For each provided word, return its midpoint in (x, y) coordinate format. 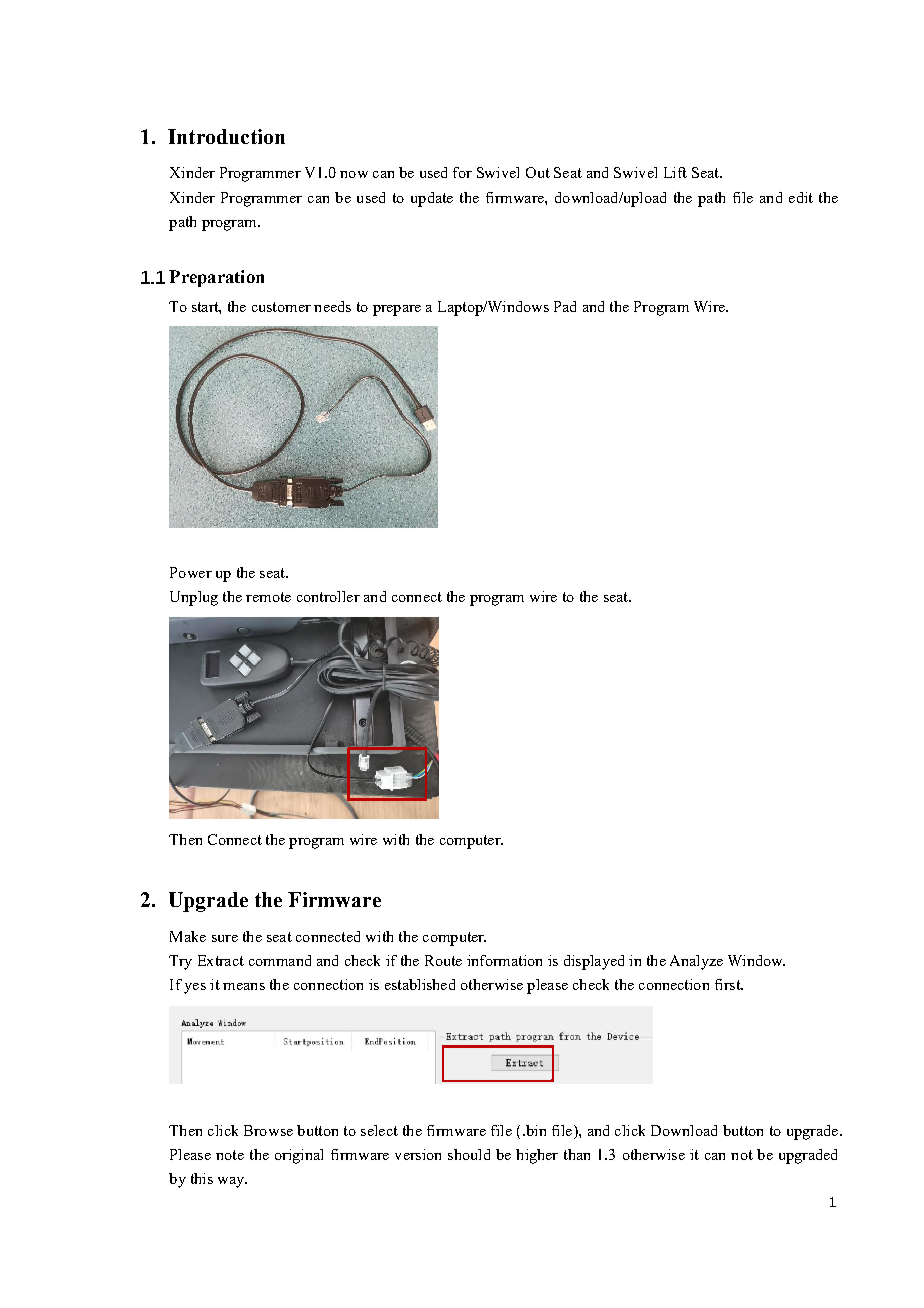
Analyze (696, 962)
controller (328, 596)
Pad (565, 306)
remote (268, 597)
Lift (675, 172)
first (729, 984)
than (577, 1154)
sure (225, 938)
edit (801, 197)
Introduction (226, 136)
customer (281, 307)
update (432, 199)
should (469, 1154)
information (504, 960)
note (230, 1155)
